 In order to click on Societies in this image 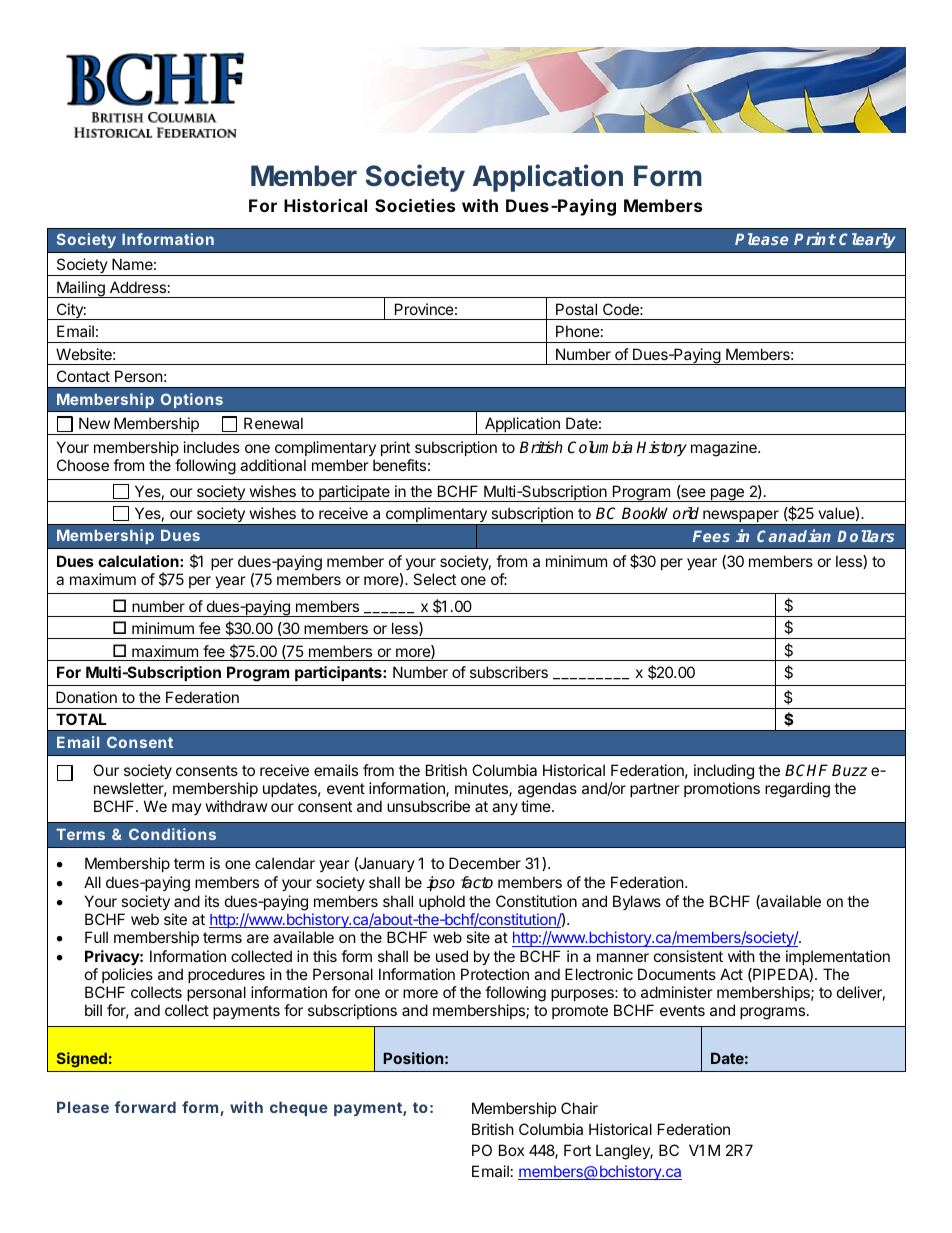, I will do `click(415, 205)`.
